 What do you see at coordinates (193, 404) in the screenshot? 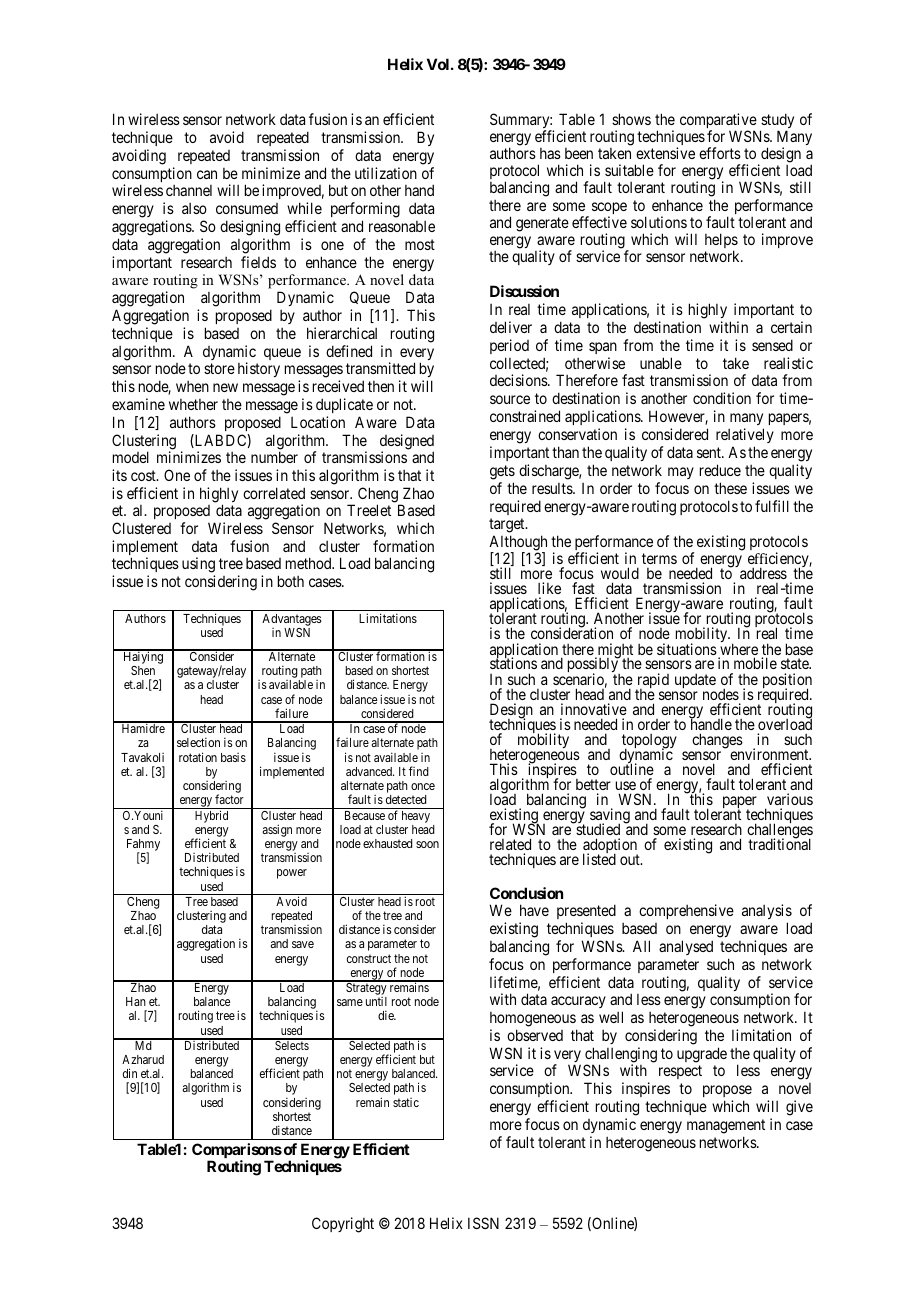
I see `whether` at bounding box center [193, 404].
